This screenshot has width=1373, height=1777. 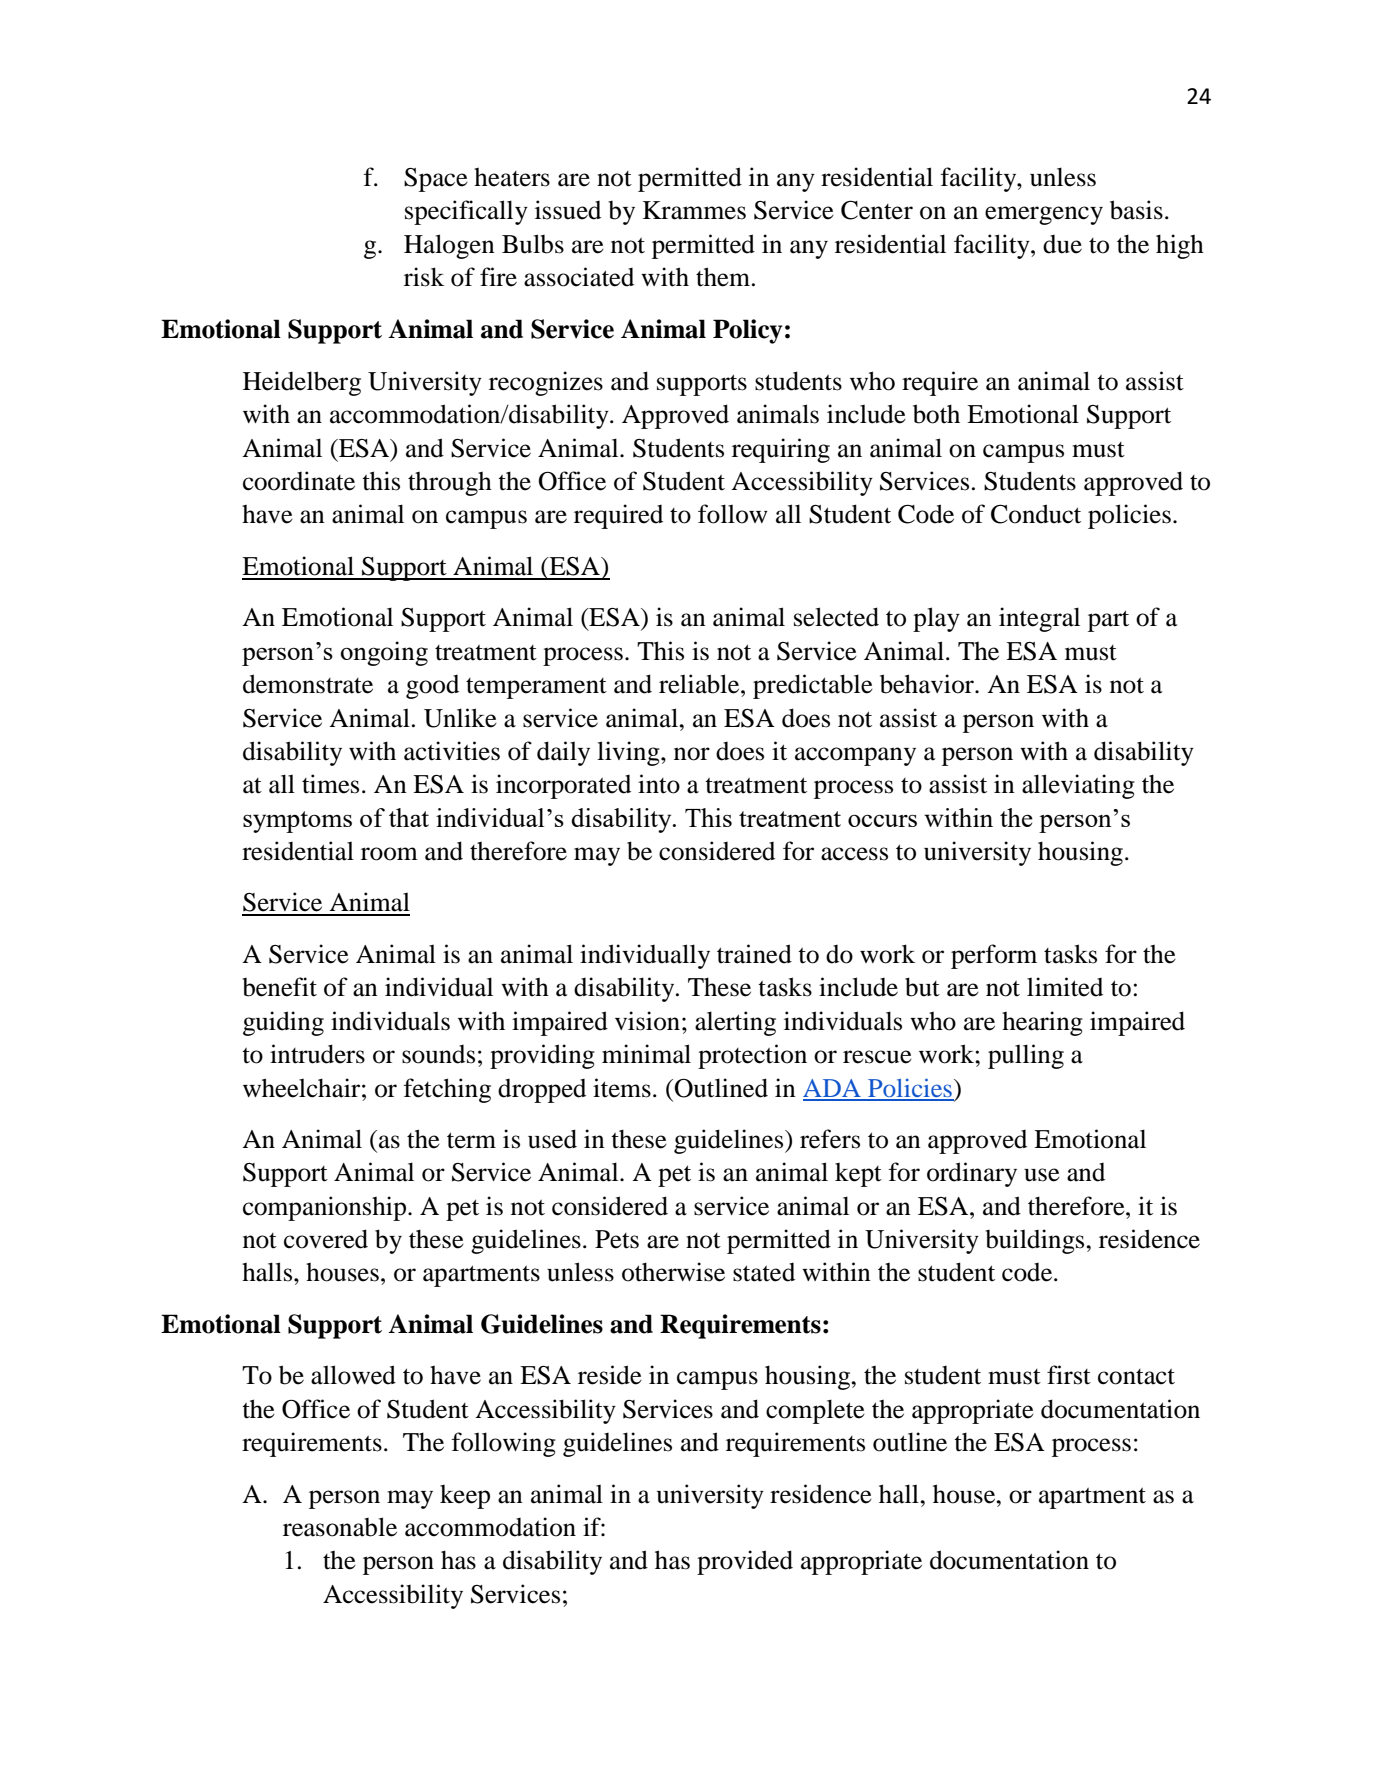 What do you see at coordinates (1044, 215) in the screenshot?
I see `emergency` at bounding box center [1044, 215].
